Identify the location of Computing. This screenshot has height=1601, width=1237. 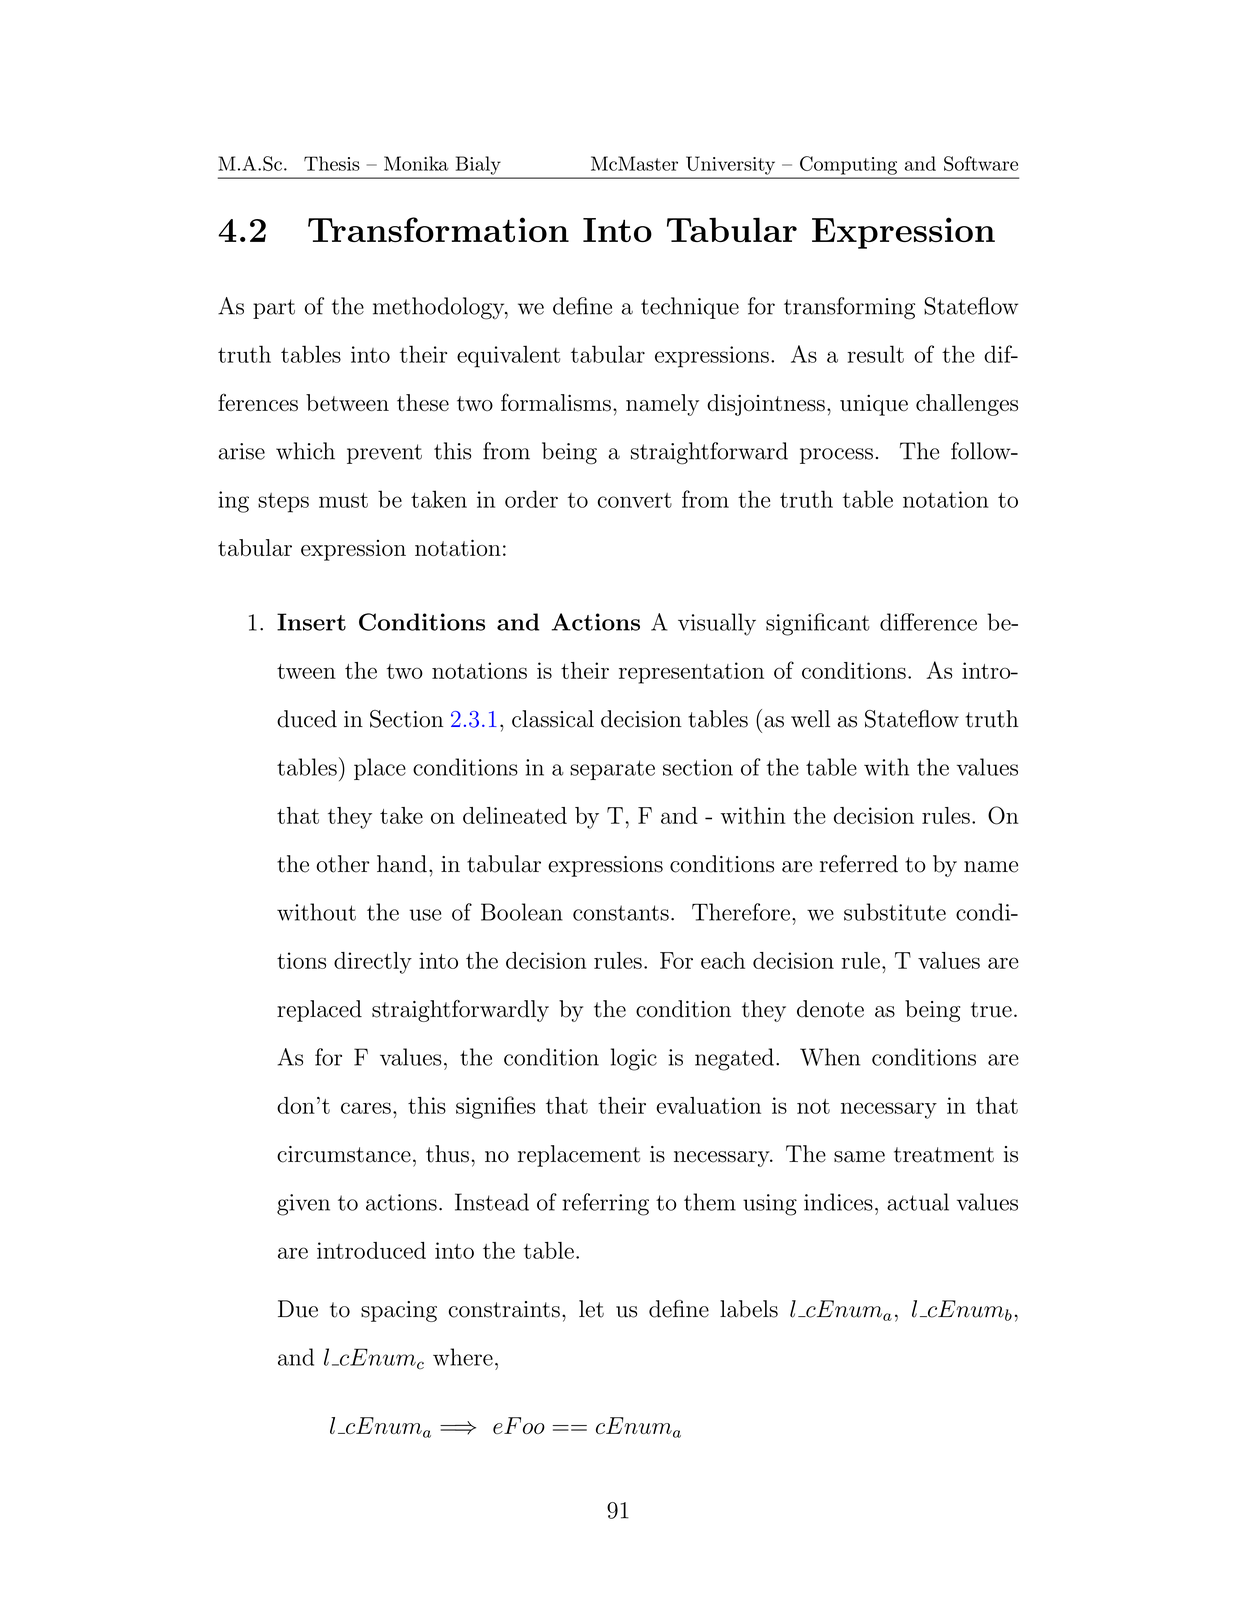
(848, 165).
